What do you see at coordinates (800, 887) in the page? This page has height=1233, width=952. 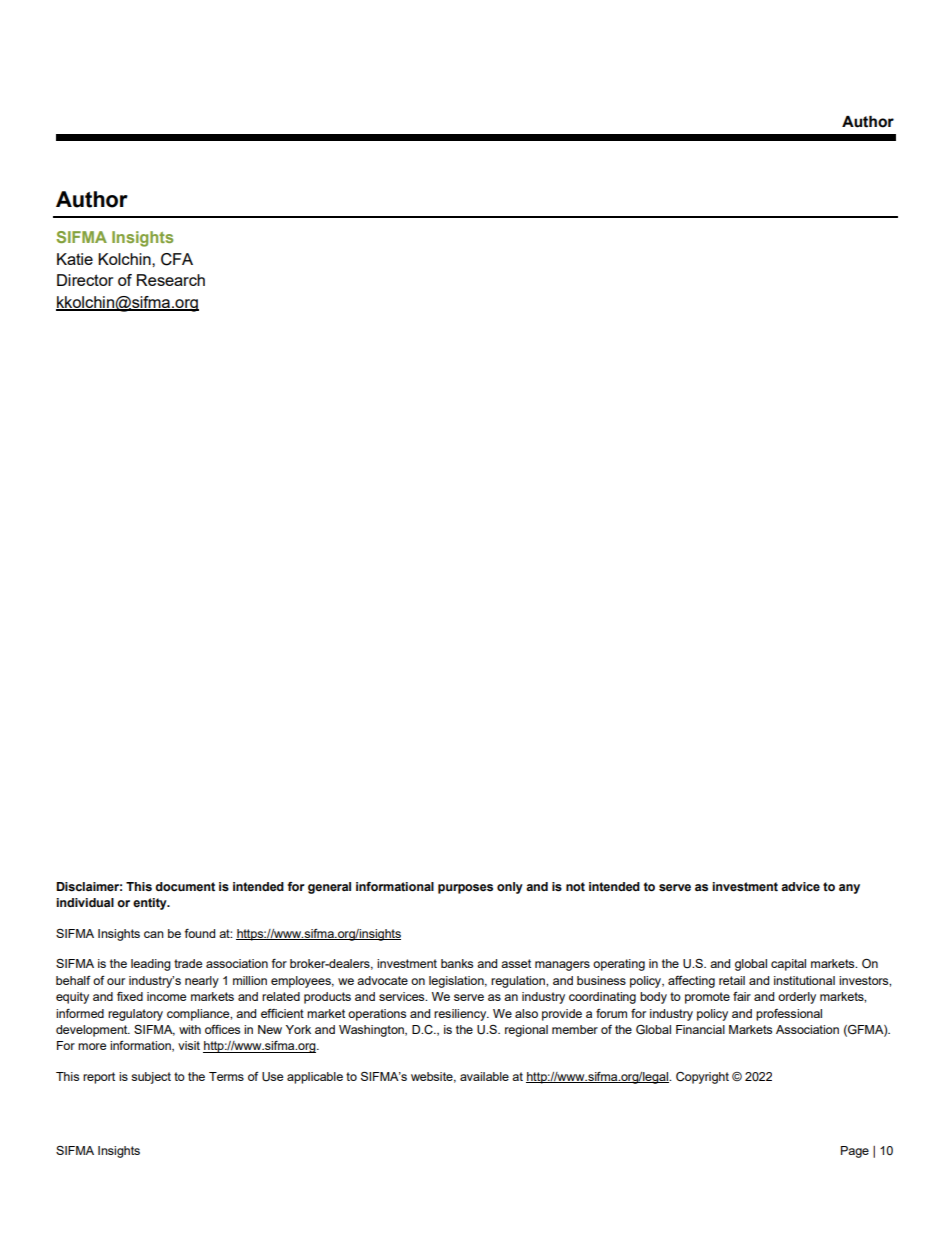 I see `advice` at bounding box center [800, 887].
